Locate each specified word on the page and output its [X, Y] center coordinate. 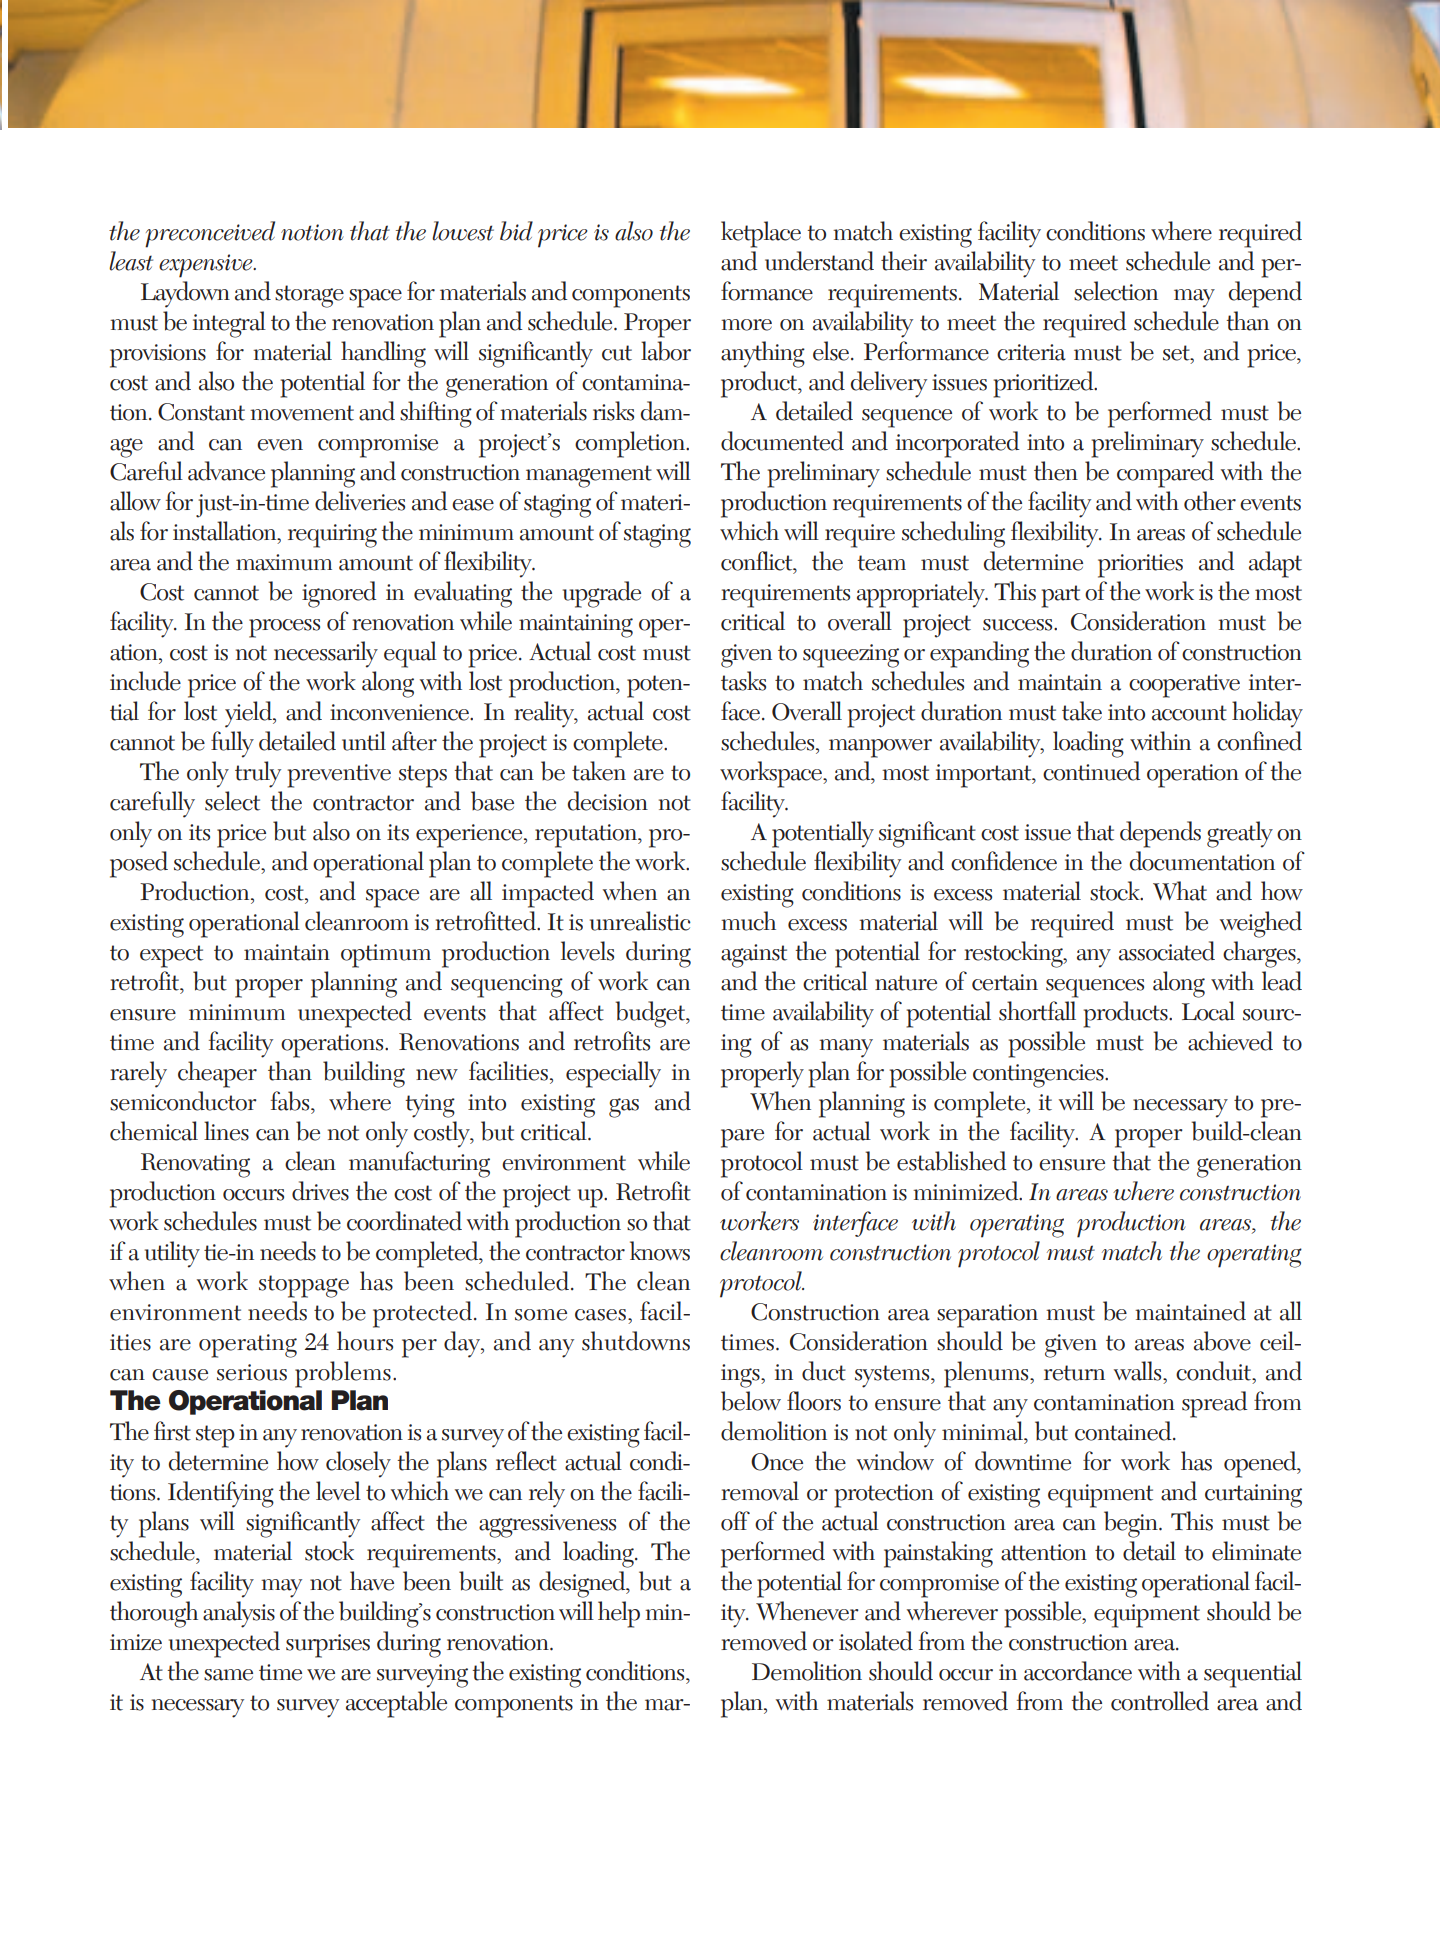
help [619, 1614]
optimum [386, 956]
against [754, 956]
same [228, 1675]
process [284, 628]
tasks [743, 681]
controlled [1160, 1701]
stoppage [304, 1286]
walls [1139, 1371]
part [1060, 596]
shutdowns [636, 1341]
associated [1167, 951]
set [1177, 354]
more [746, 325]
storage [309, 296]
